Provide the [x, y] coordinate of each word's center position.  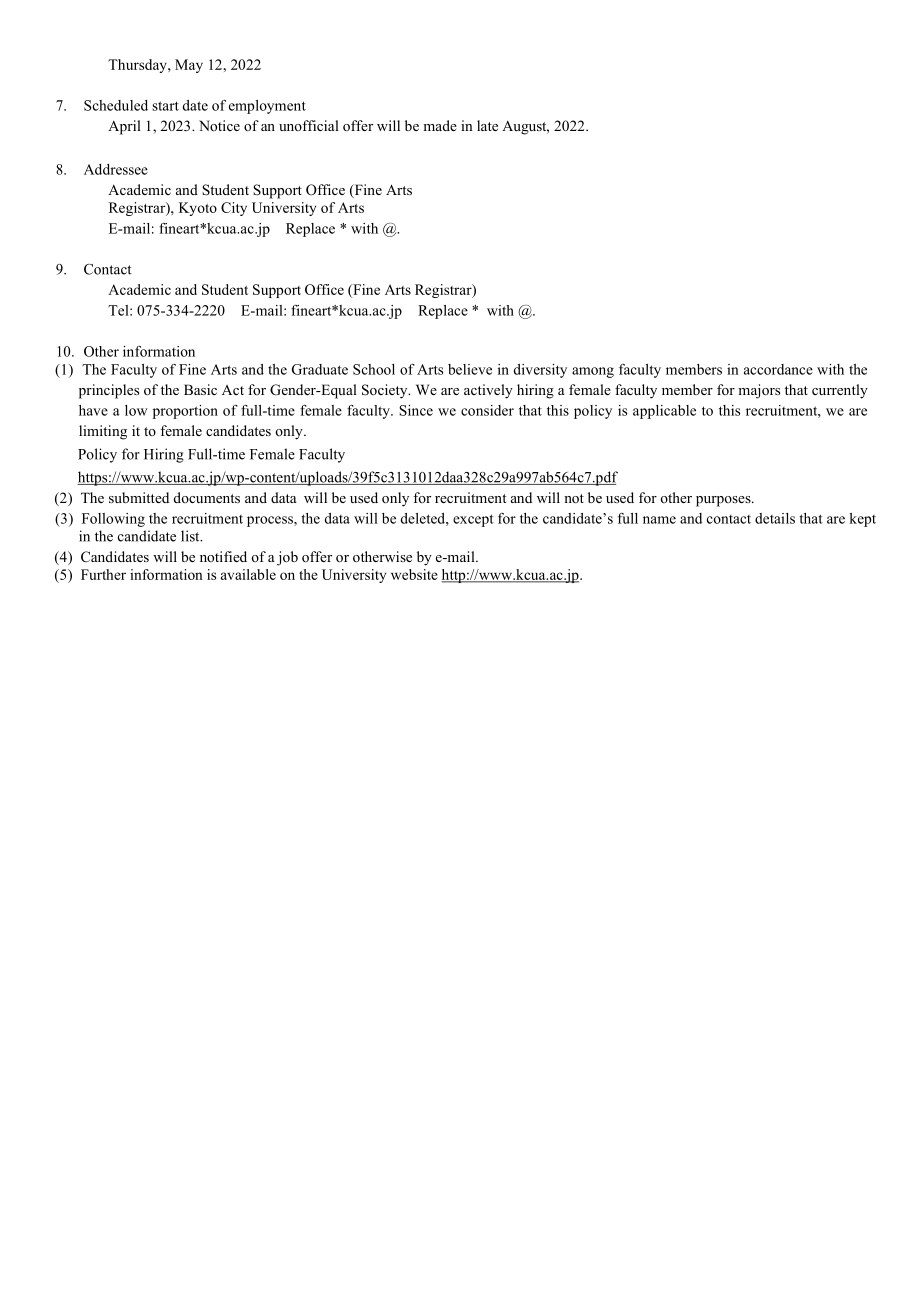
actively [488, 391]
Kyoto [198, 209]
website [414, 574]
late [487, 125]
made [440, 125]
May [189, 66]
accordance [778, 369]
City [234, 209]
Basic [200, 389]
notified [223, 556]
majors [759, 391]
